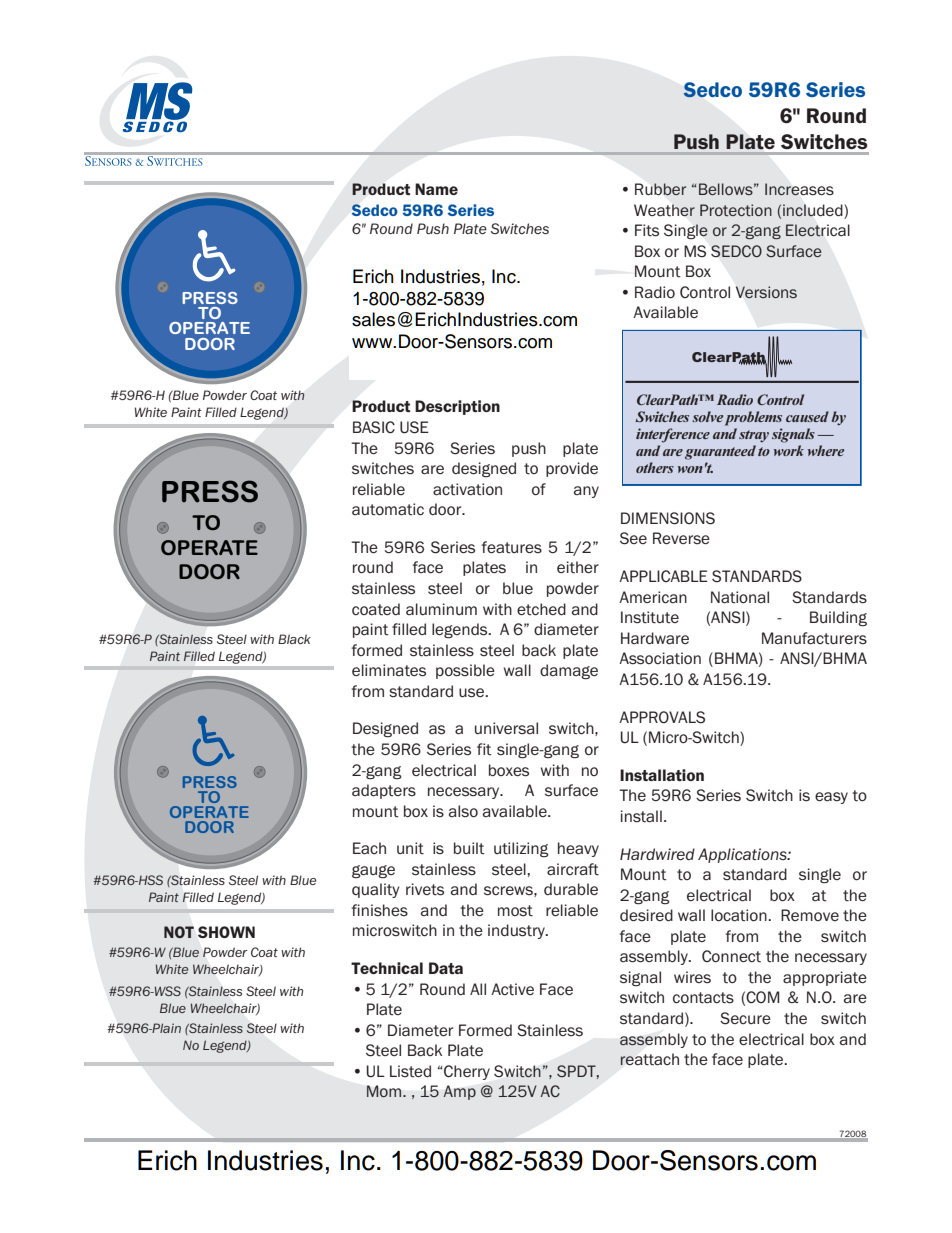  What do you see at coordinates (647, 230) in the page?
I see `Fits` at bounding box center [647, 230].
